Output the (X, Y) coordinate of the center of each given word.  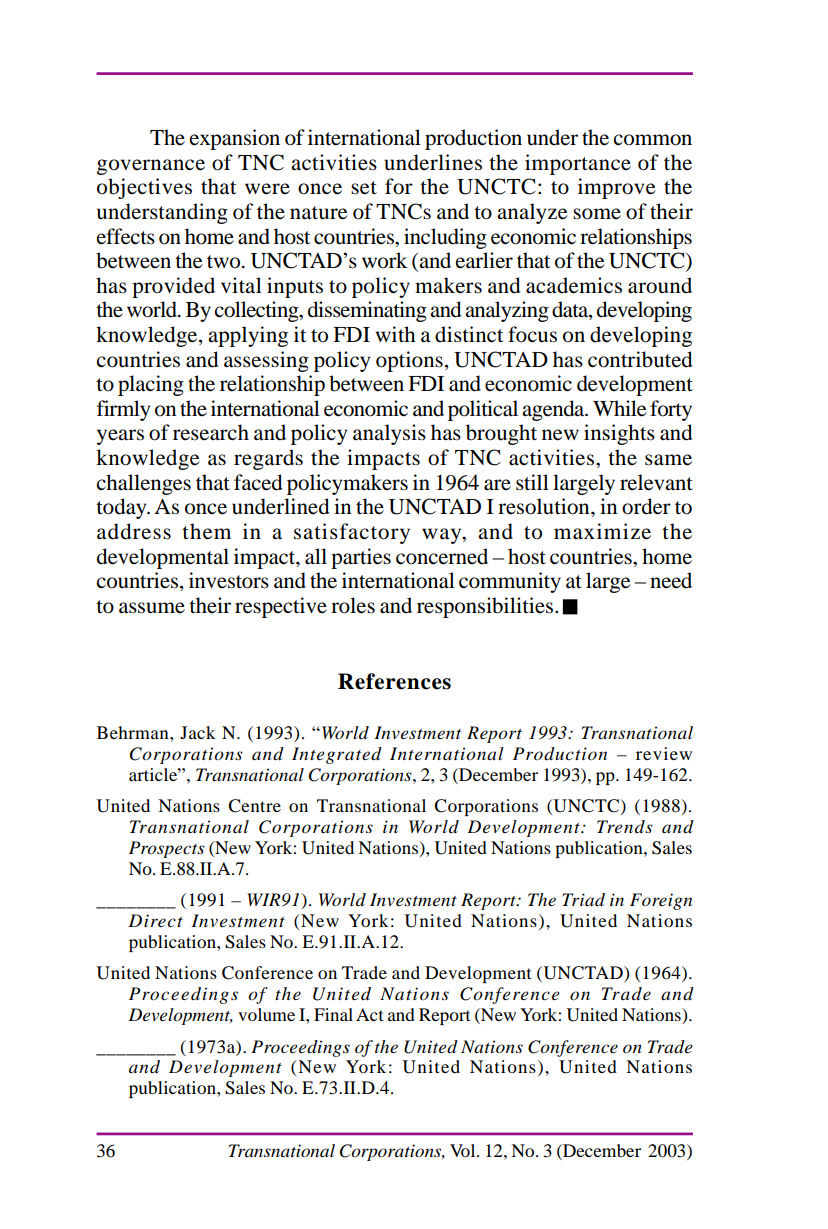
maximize (602, 531)
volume (266, 1014)
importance (578, 164)
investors (229, 580)
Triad (583, 900)
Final (333, 1014)
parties (361, 558)
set (364, 188)
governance (151, 167)
